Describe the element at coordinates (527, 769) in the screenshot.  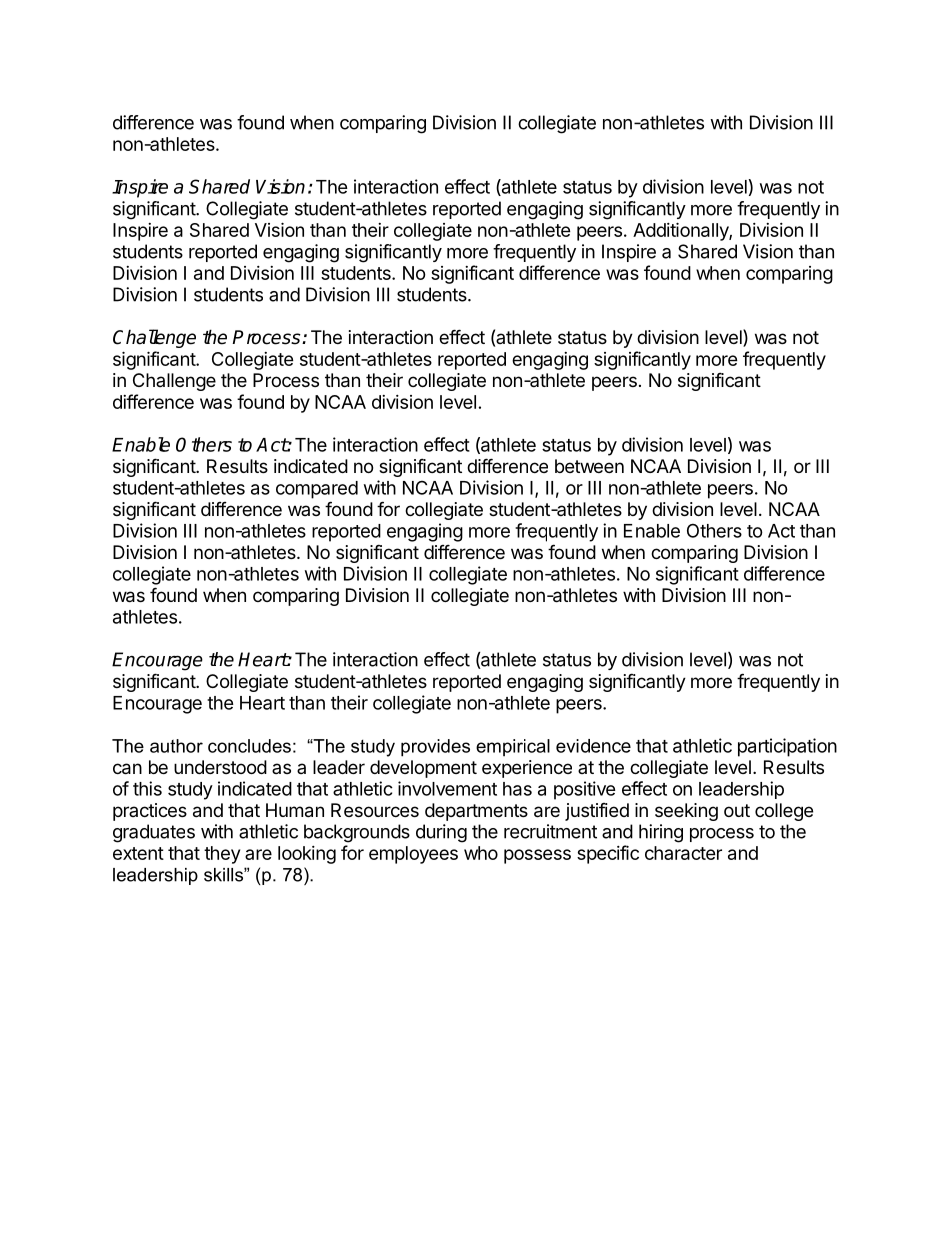
I see `experience` at that location.
